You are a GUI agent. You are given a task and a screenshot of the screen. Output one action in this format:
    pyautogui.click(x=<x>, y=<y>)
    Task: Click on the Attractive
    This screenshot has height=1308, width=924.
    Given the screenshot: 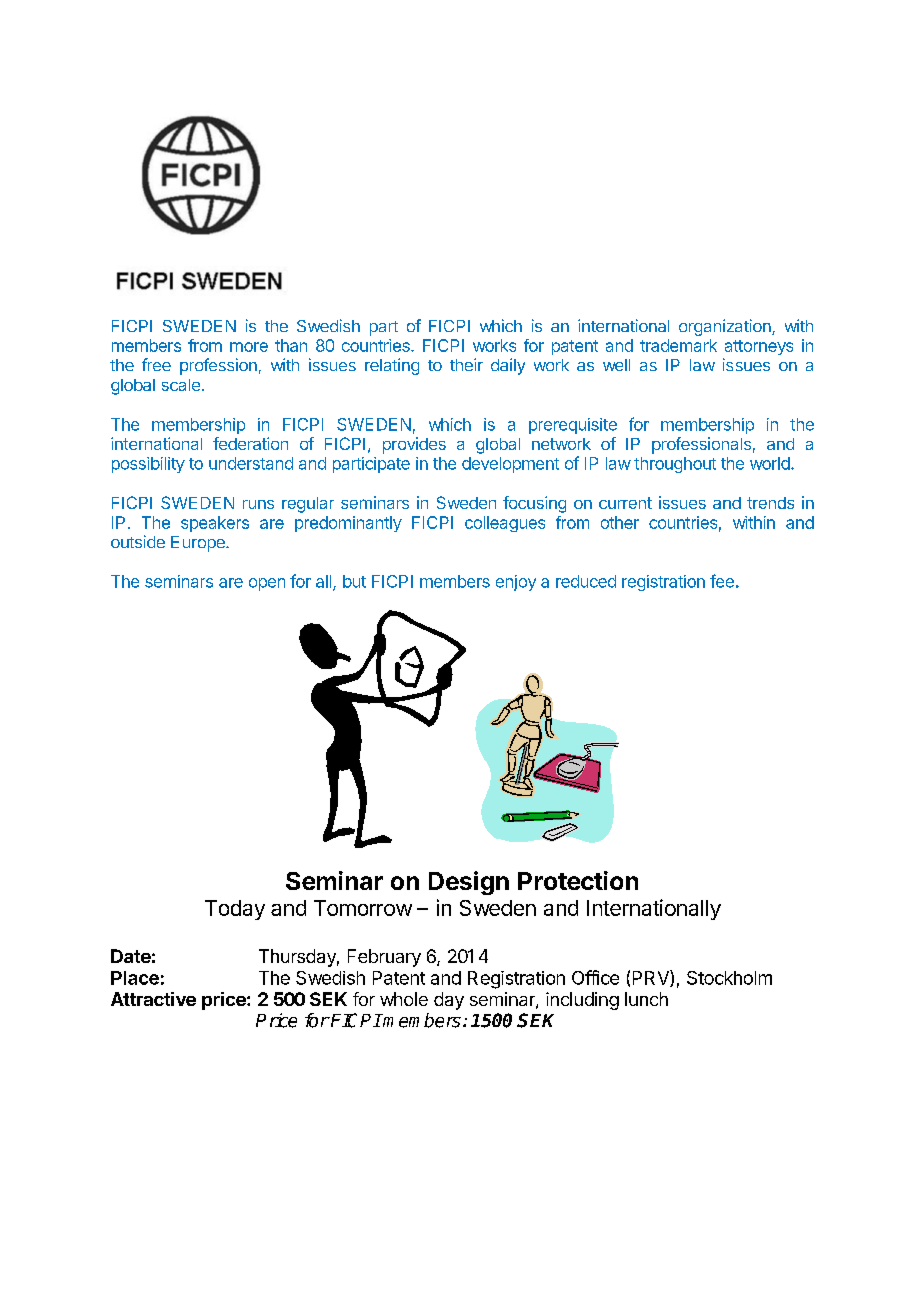 What is the action you would take?
    pyautogui.click(x=153, y=999)
